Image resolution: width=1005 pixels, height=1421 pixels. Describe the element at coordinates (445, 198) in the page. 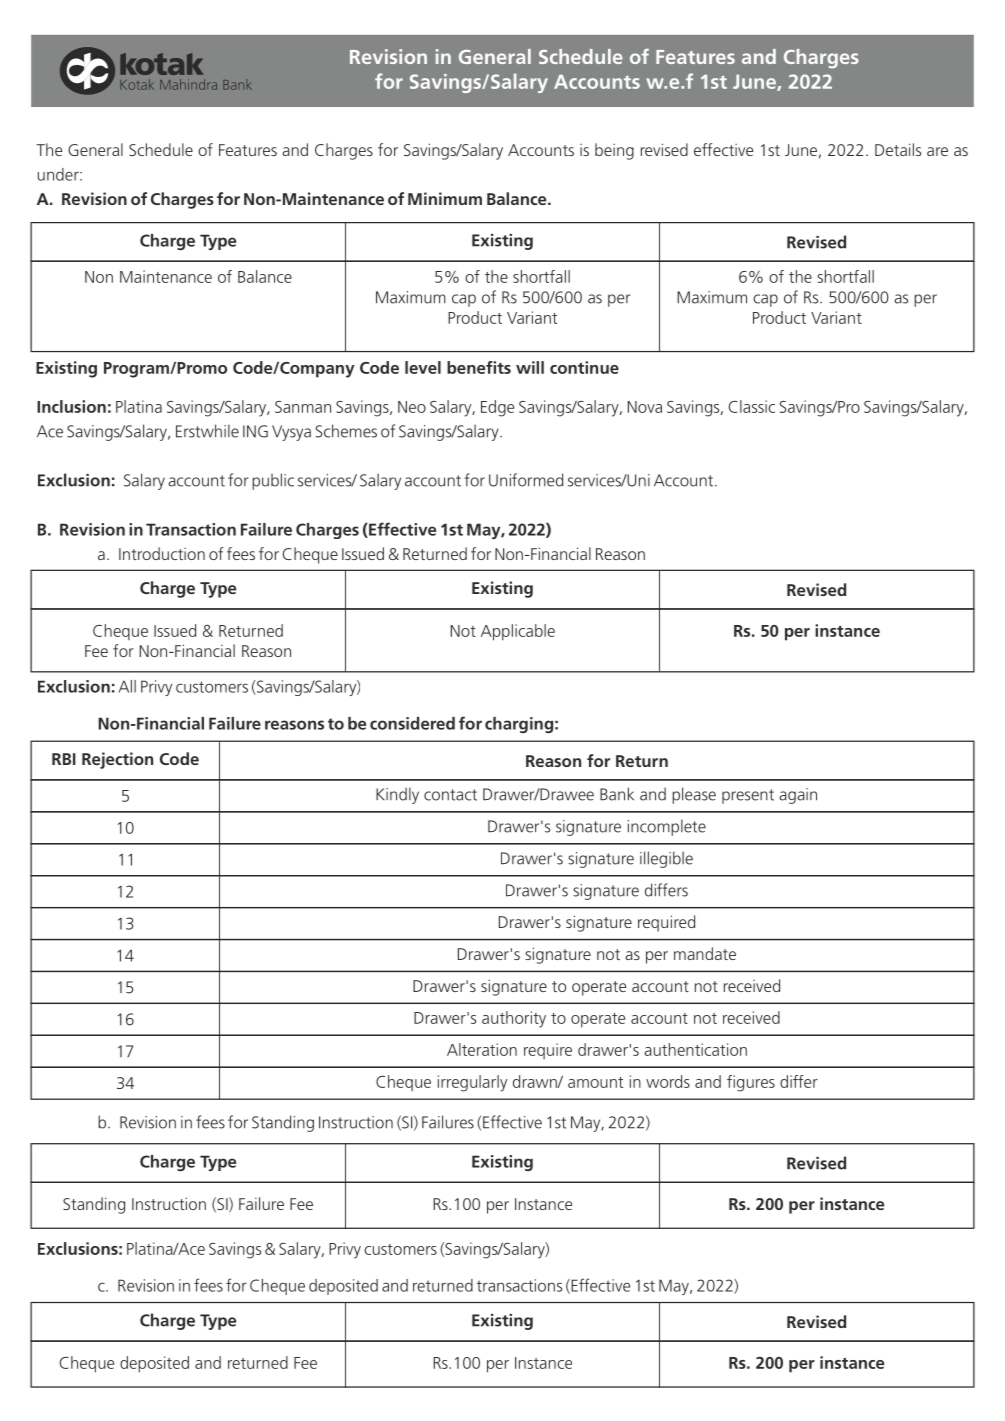

I see `Minimum` at that location.
